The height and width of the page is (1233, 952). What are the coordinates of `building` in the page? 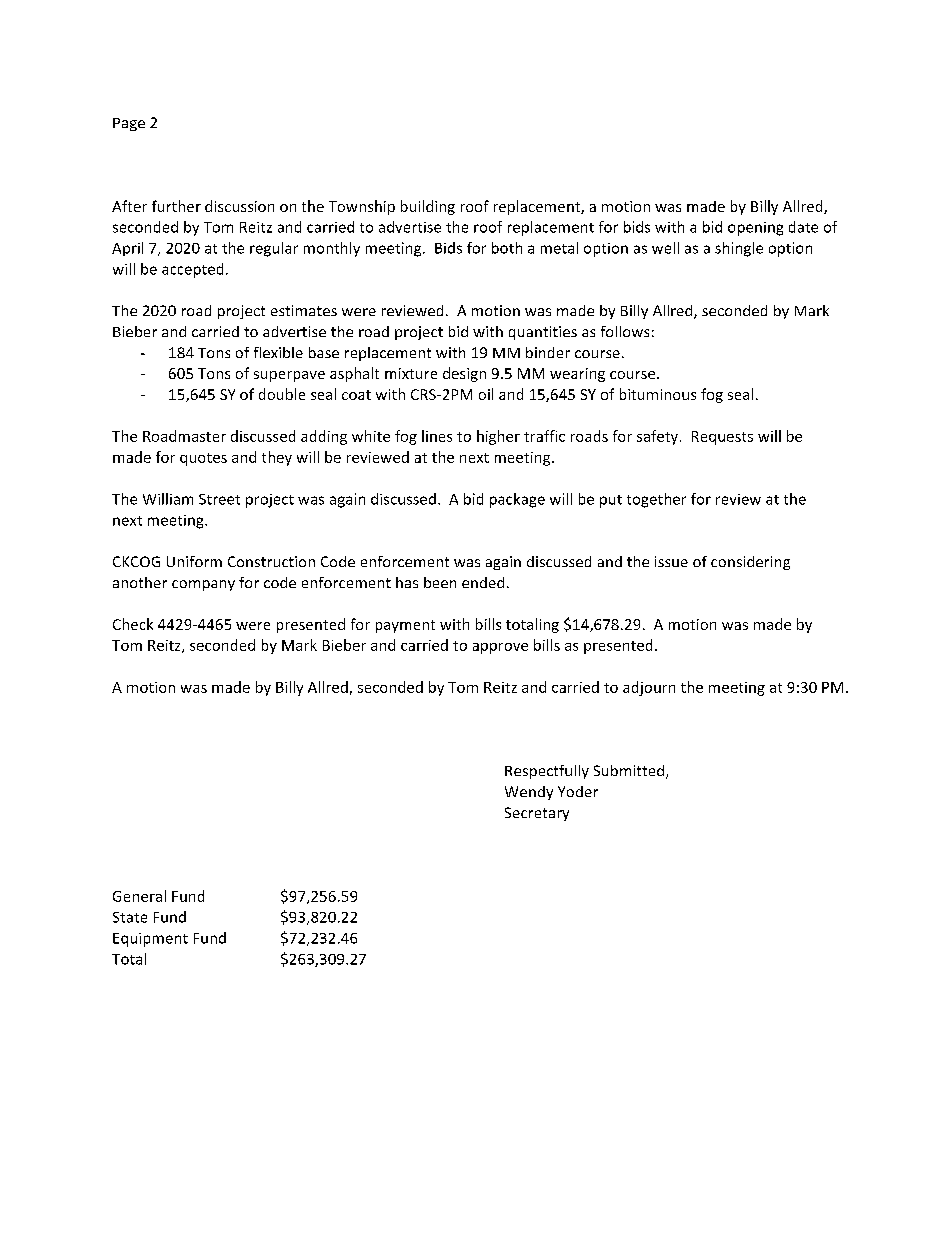 It's located at (428, 207).
